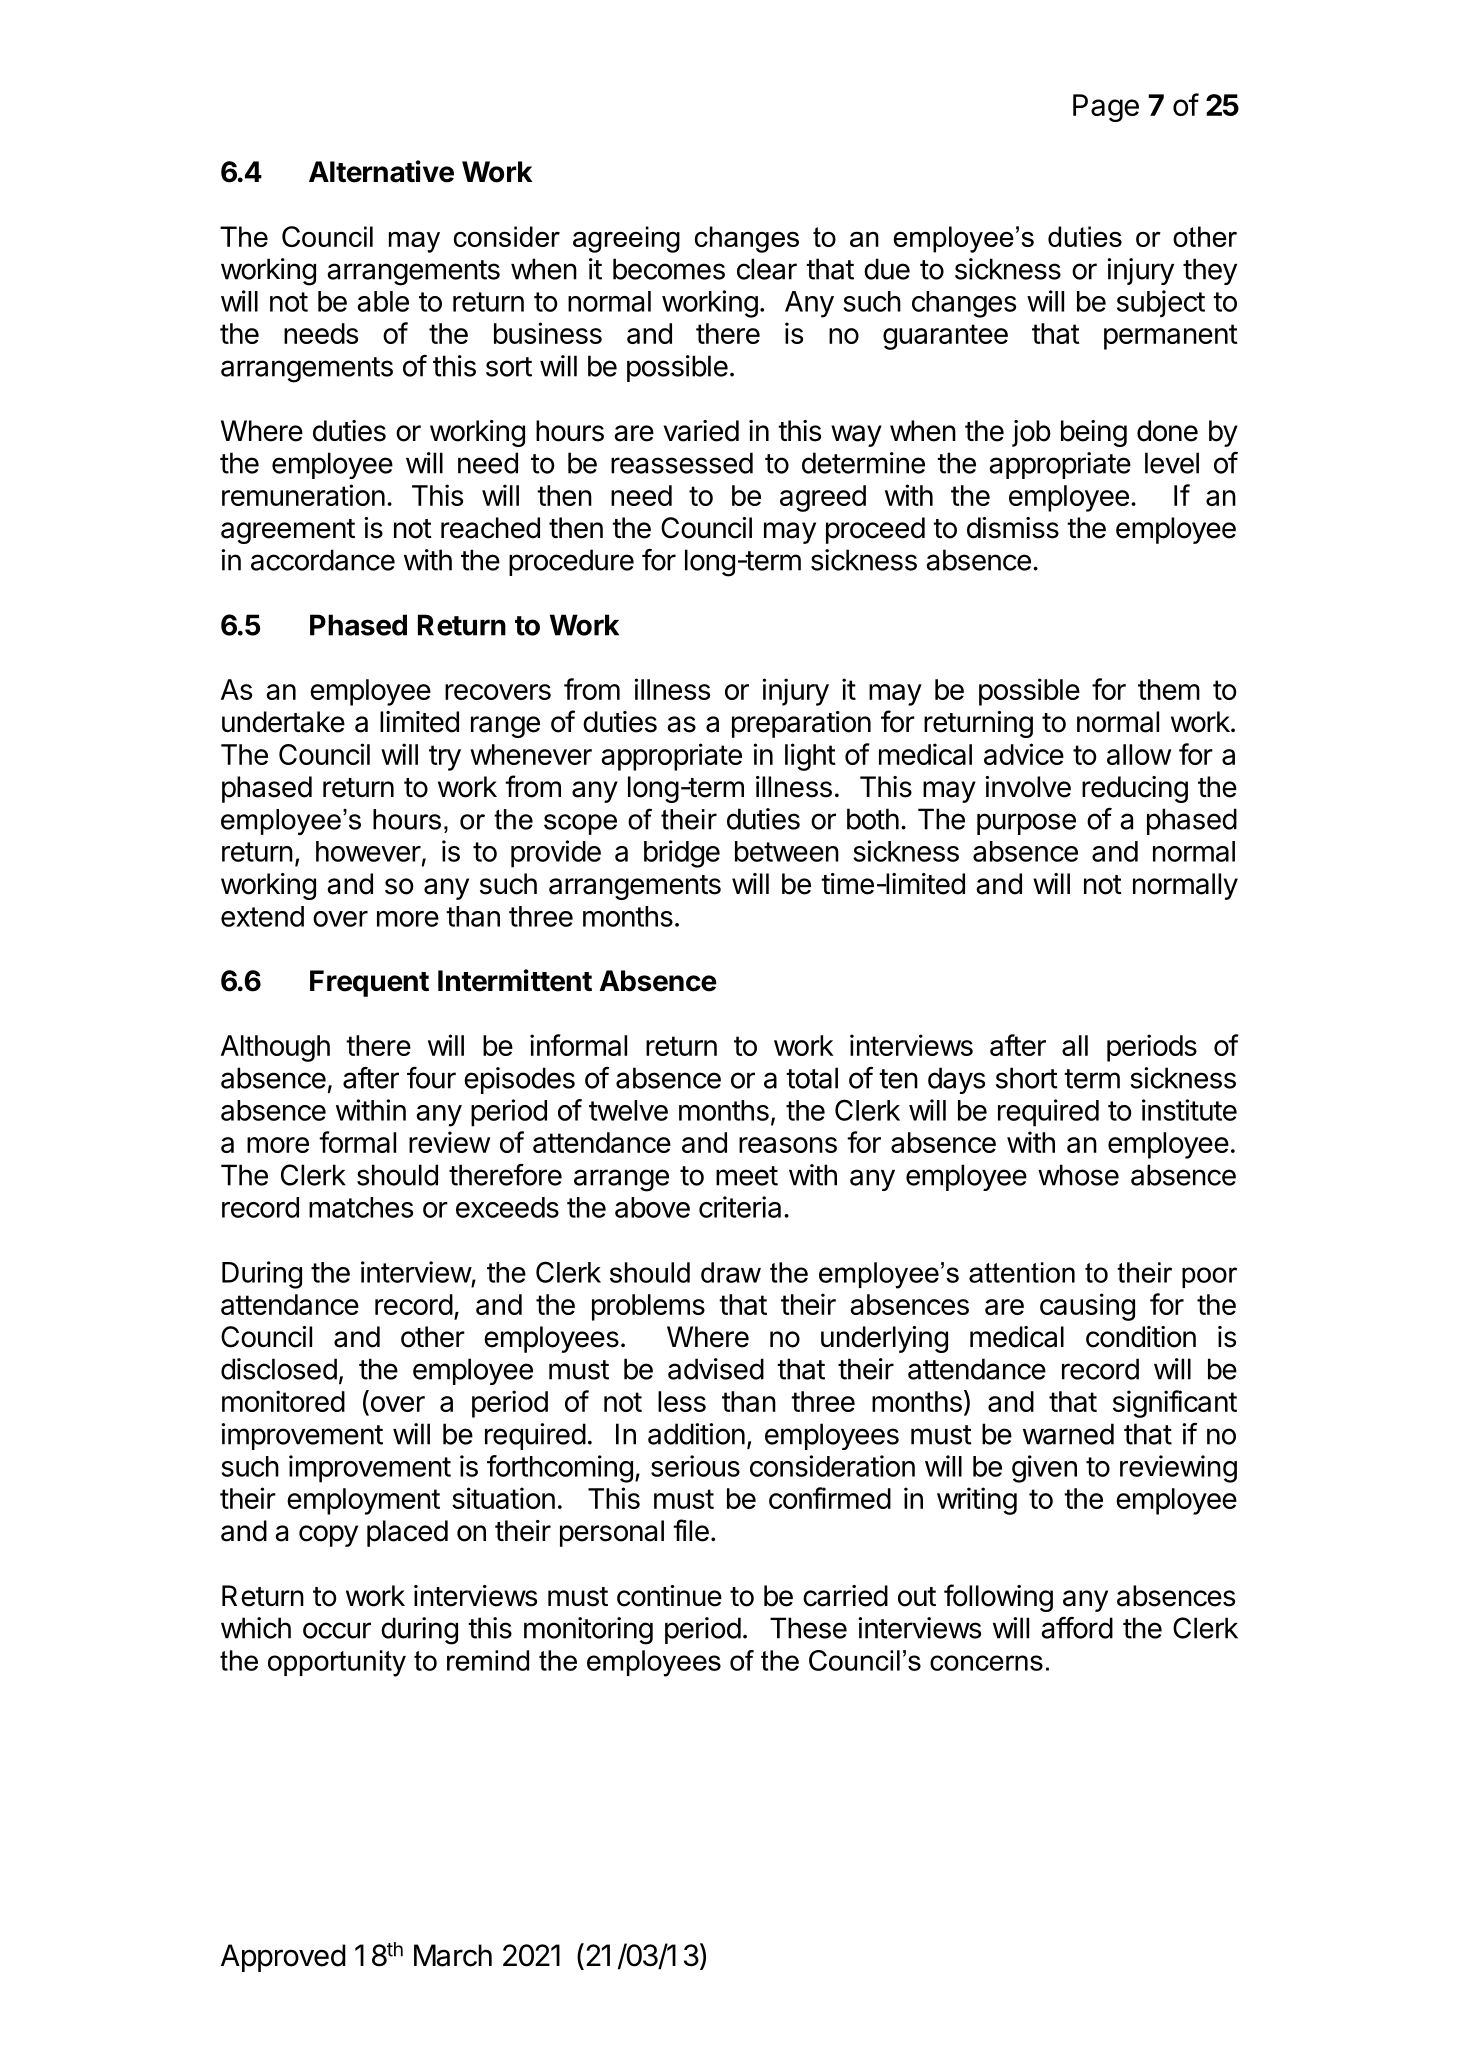 This image has width=1457, height=2060. Describe the element at coordinates (381, 171) in the image. I see `Alternative` at that location.
